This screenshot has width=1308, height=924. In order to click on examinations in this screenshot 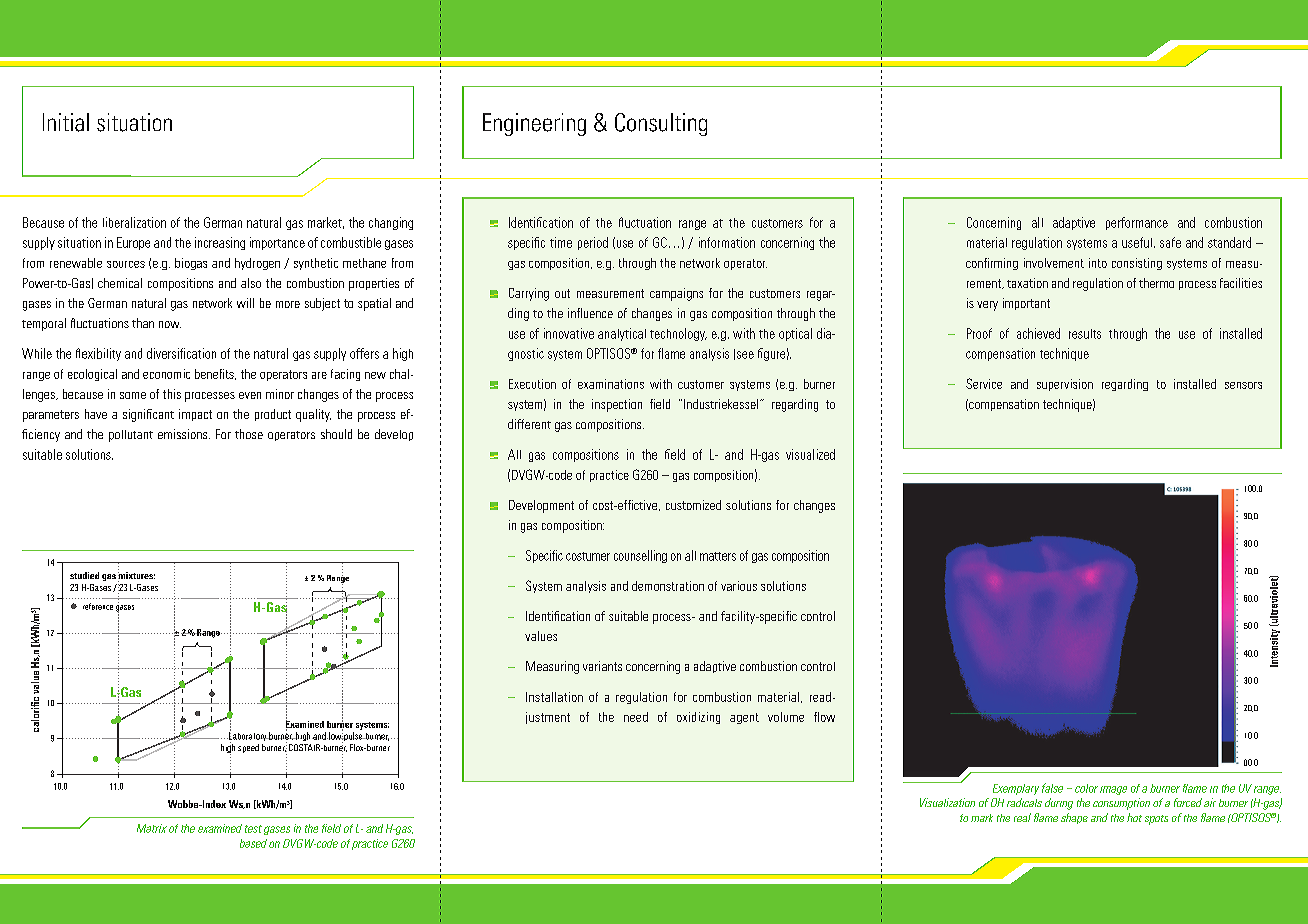, I will do `click(611, 384)`.
